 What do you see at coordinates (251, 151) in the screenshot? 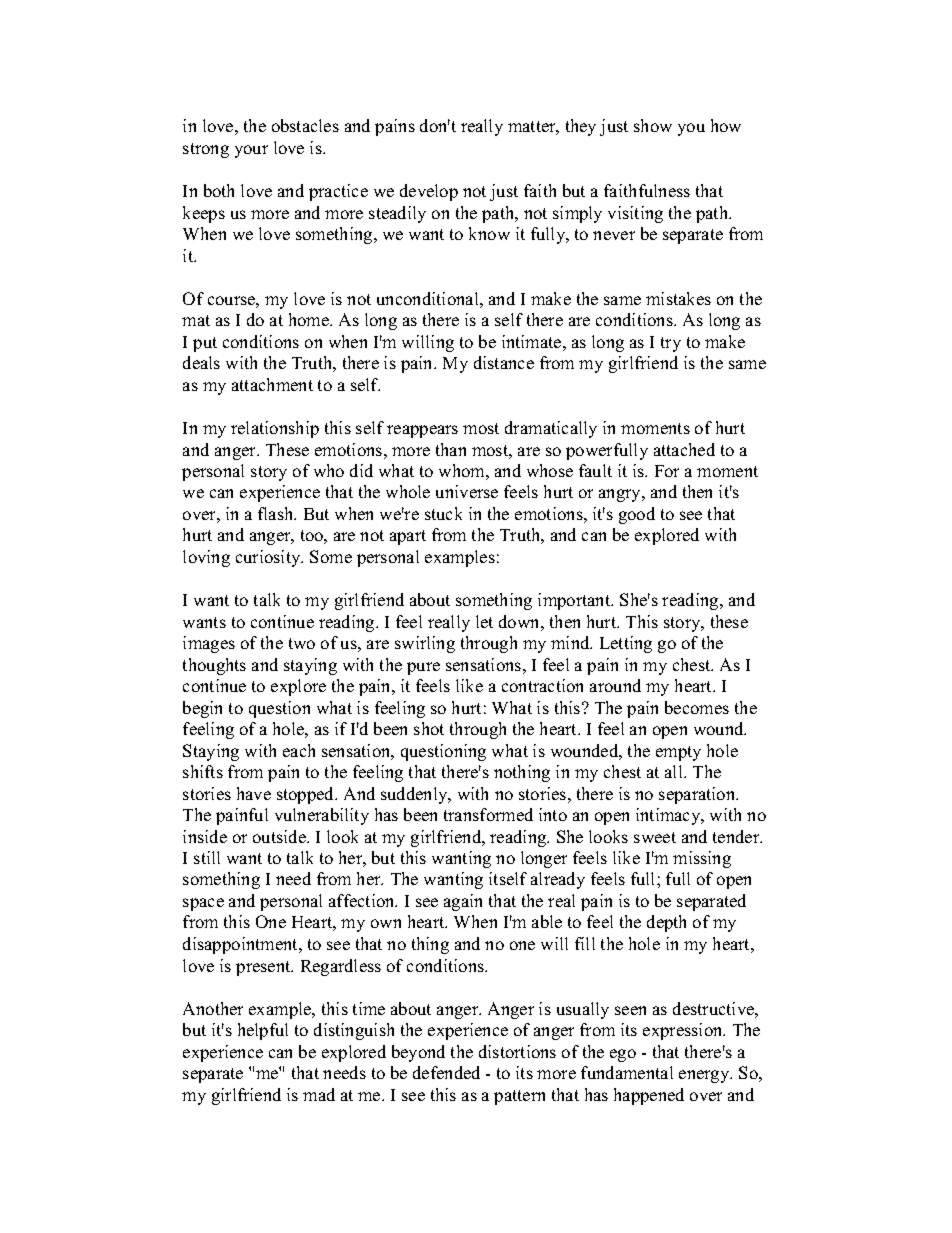
I see `your` at bounding box center [251, 151].
